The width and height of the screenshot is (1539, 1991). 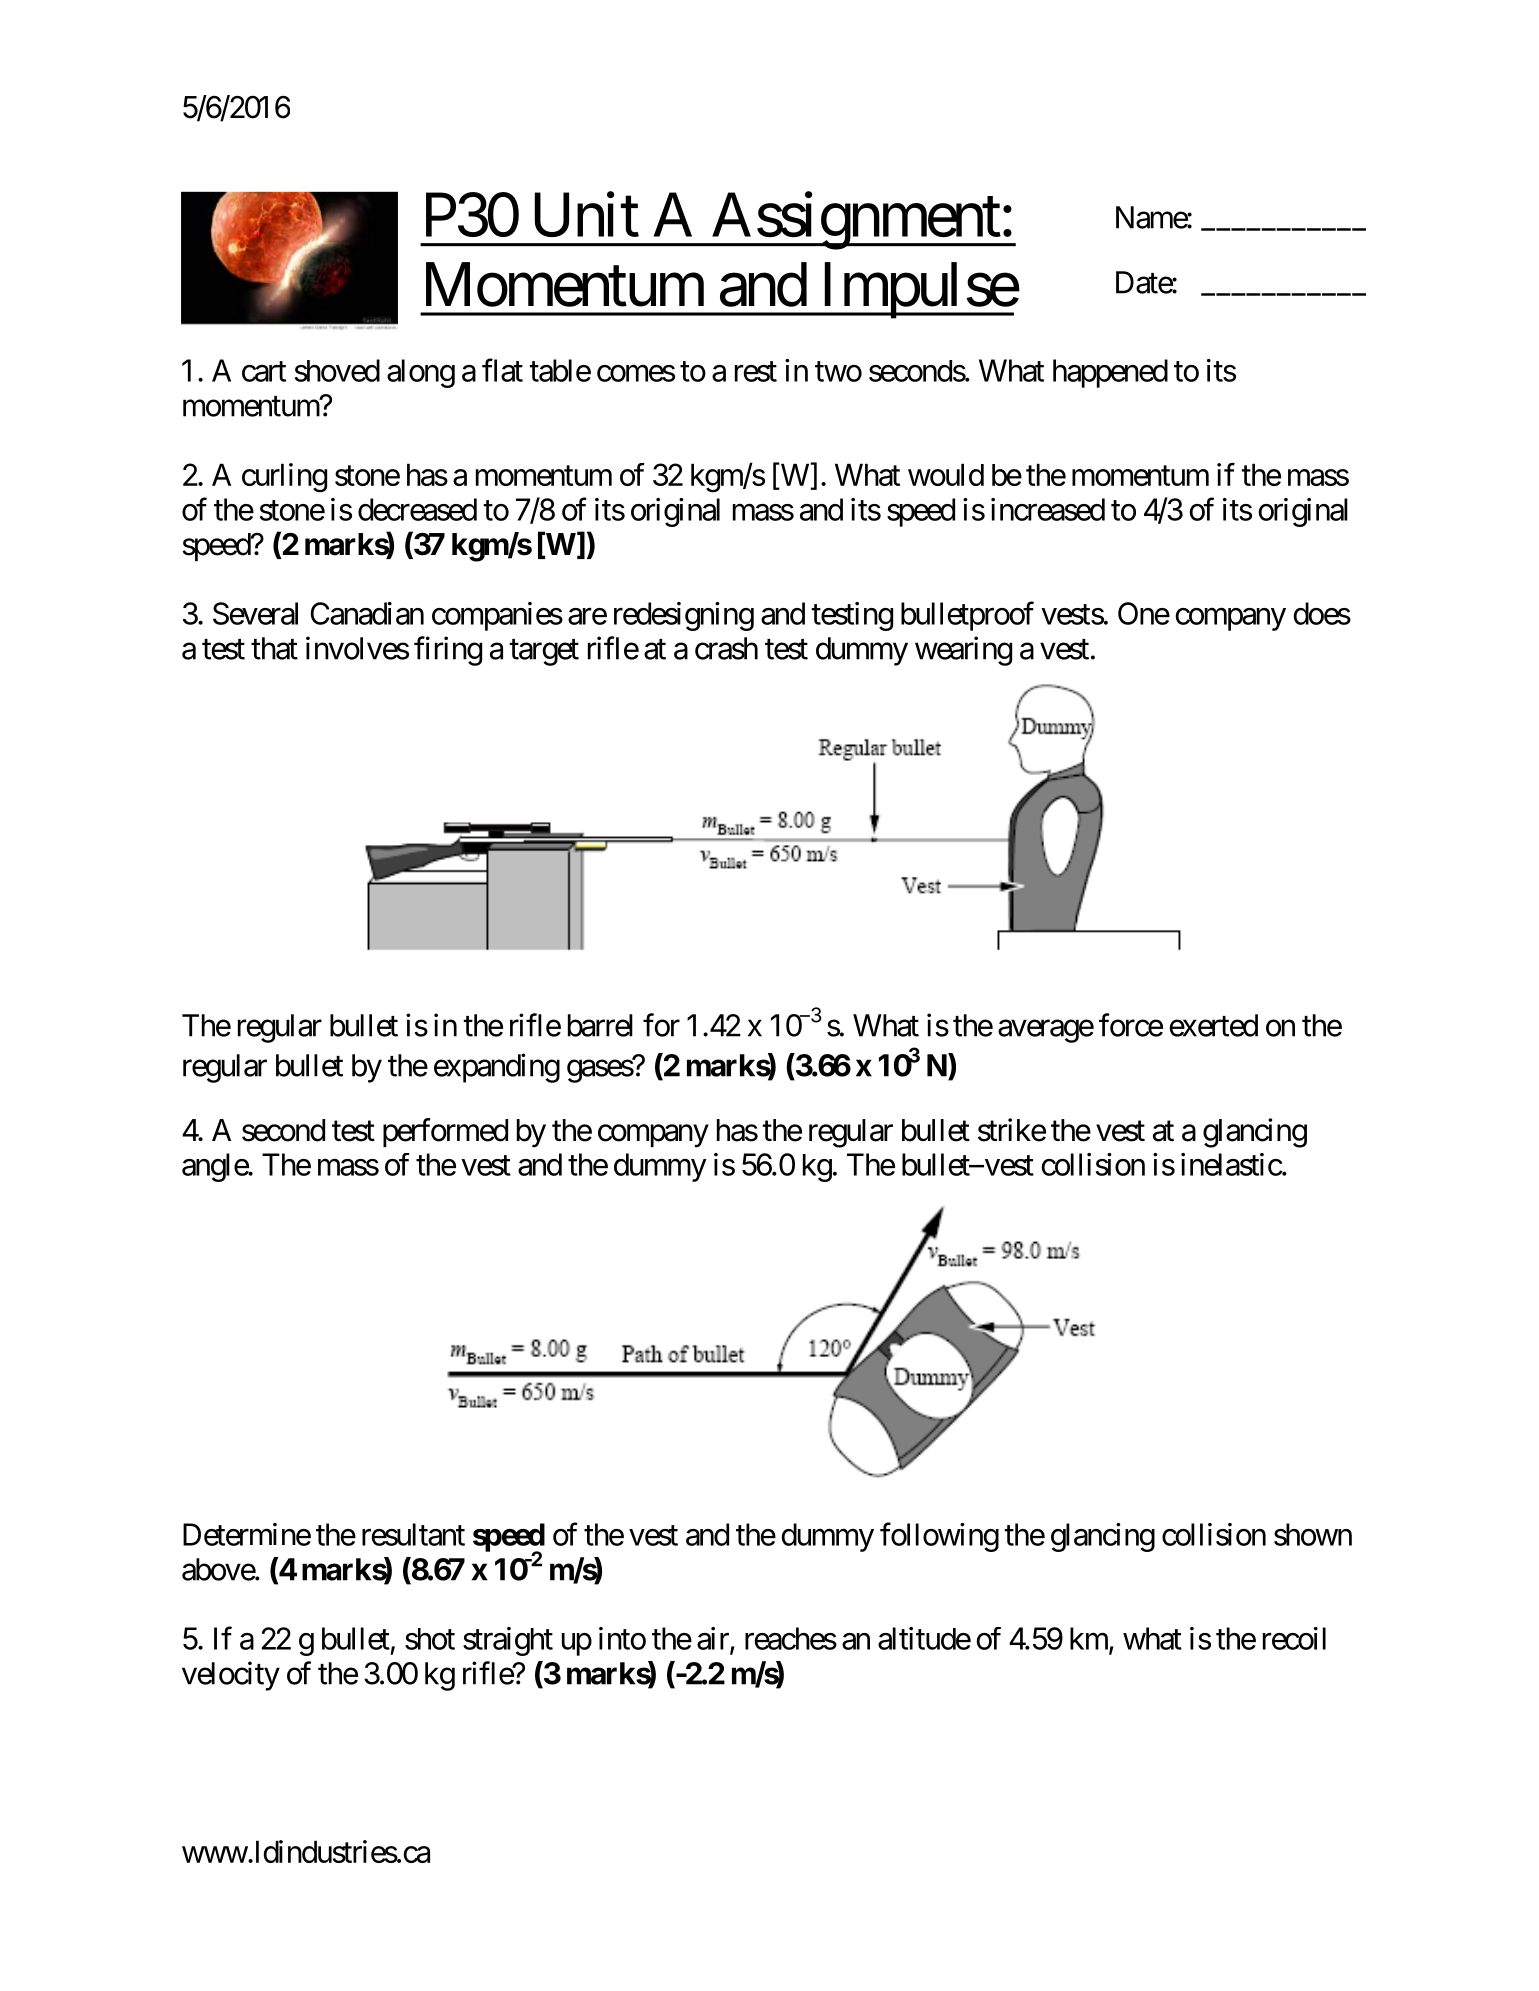 What do you see at coordinates (1110, 373) in the screenshot?
I see `happened` at bounding box center [1110, 373].
